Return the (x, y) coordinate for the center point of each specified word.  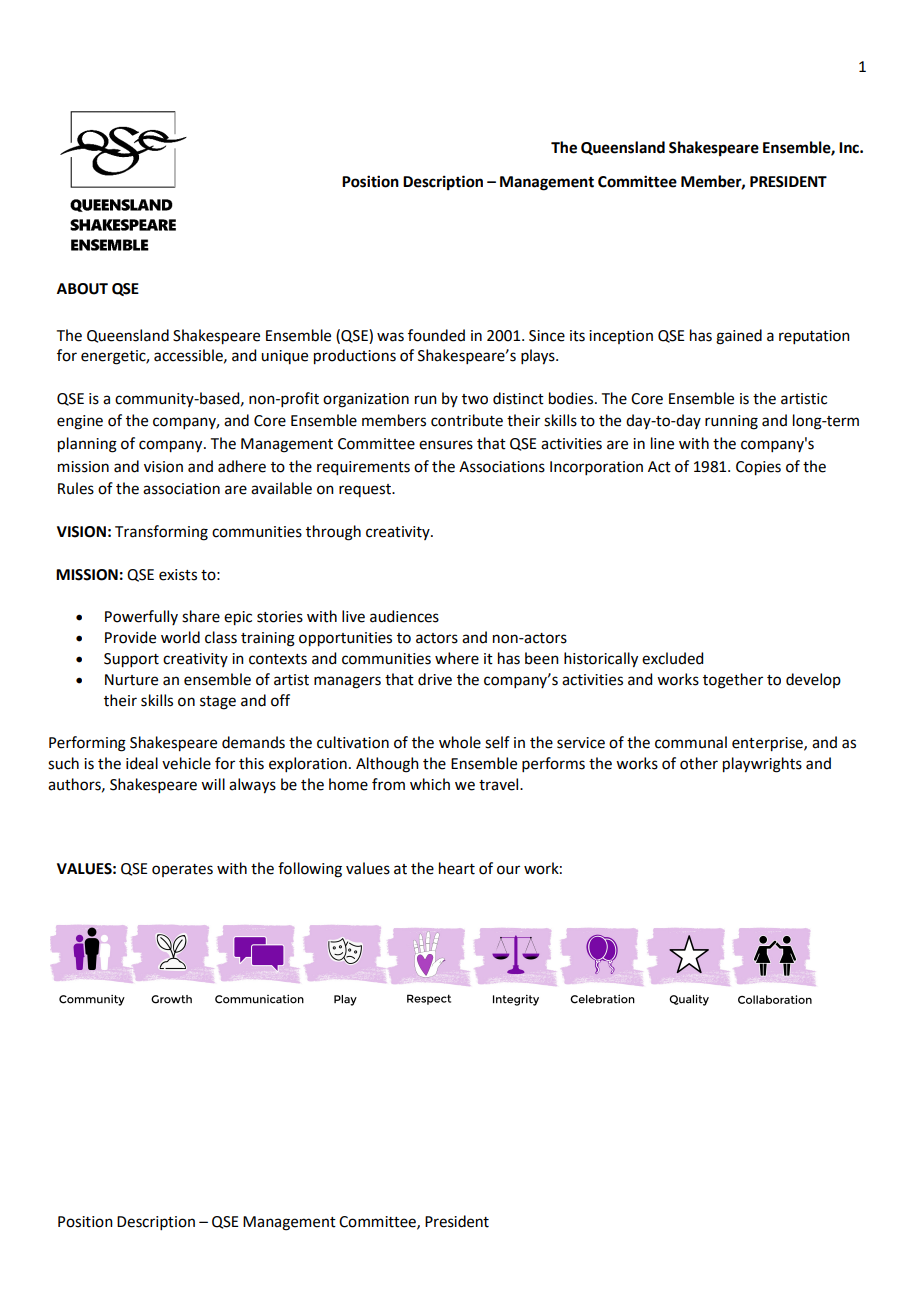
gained (739, 337)
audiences (404, 616)
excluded (672, 658)
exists (178, 575)
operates (182, 870)
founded (436, 335)
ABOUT (82, 289)
